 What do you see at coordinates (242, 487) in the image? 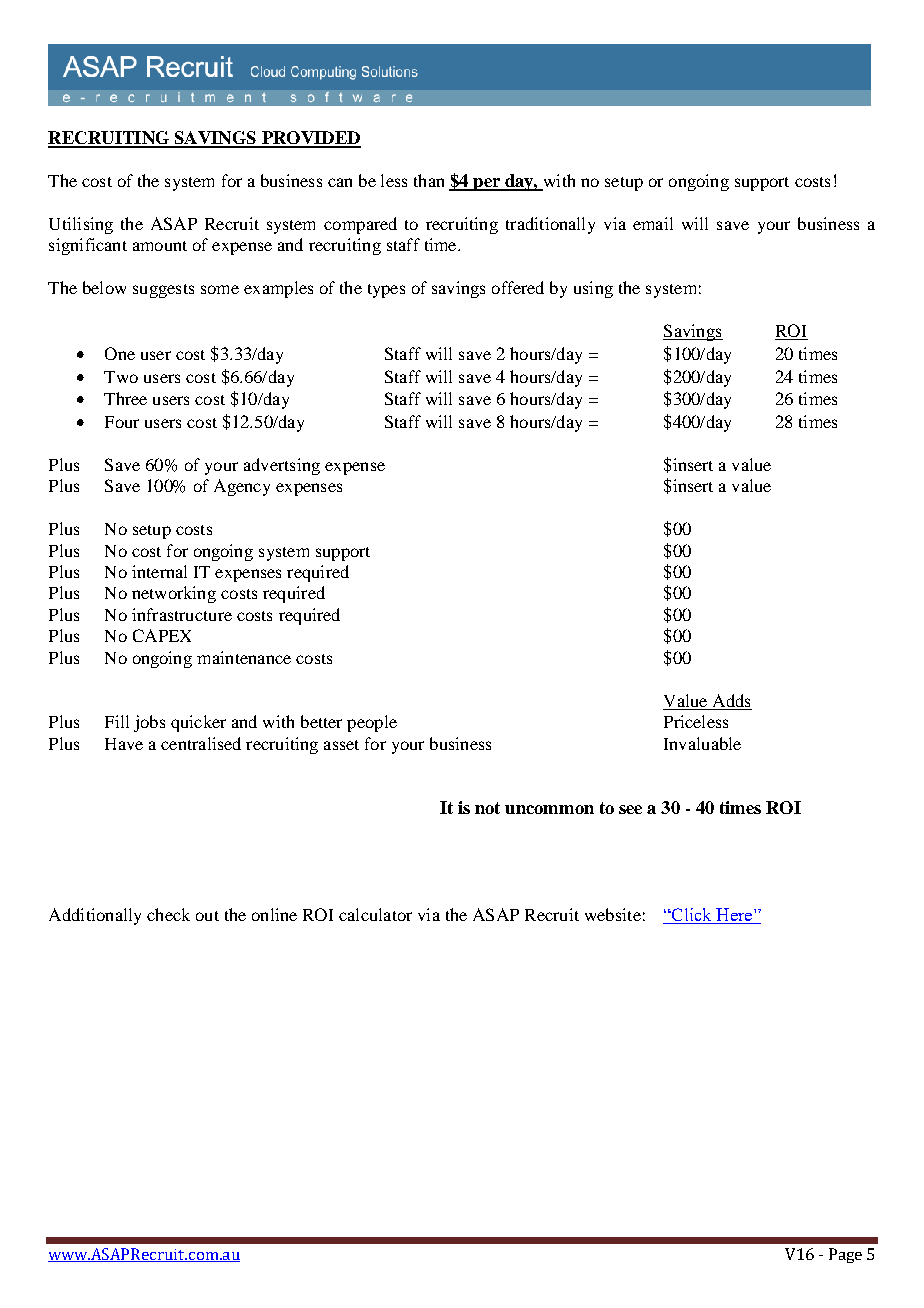
I see `Agency` at bounding box center [242, 487].
